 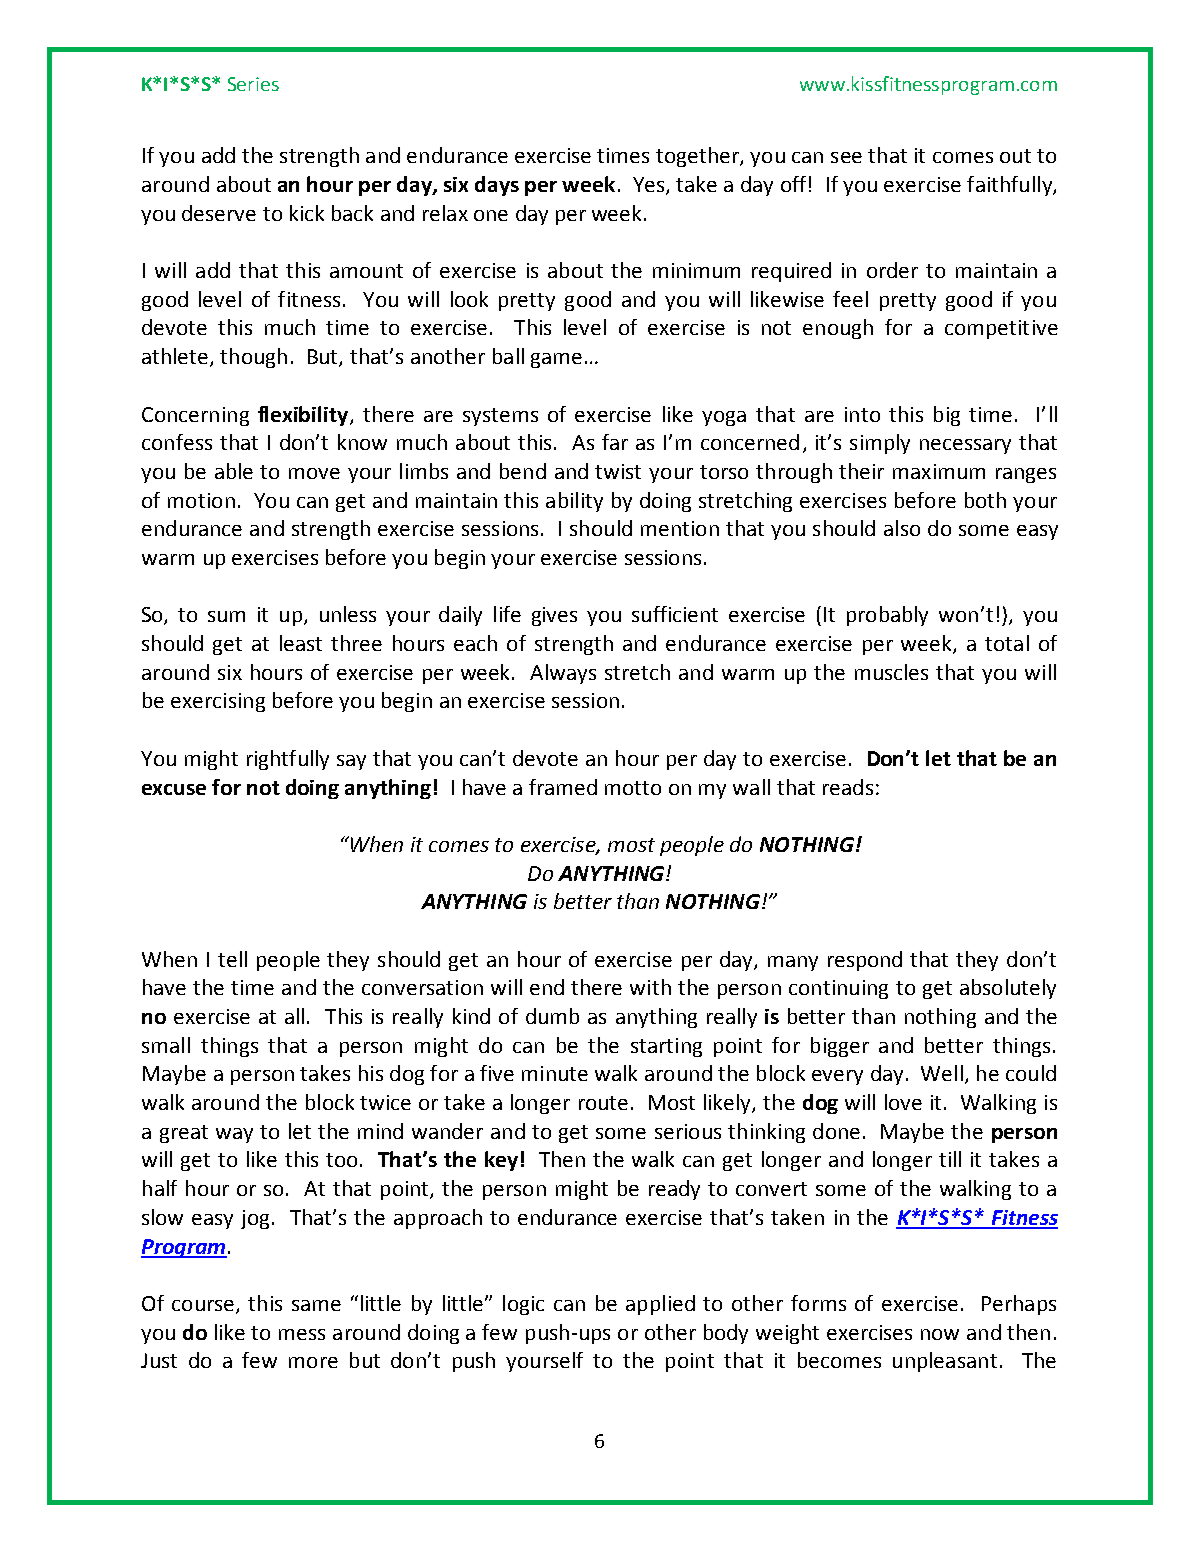 What do you see at coordinates (865, 961) in the screenshot?
I see `respond` at bounding box center [865, 961].
